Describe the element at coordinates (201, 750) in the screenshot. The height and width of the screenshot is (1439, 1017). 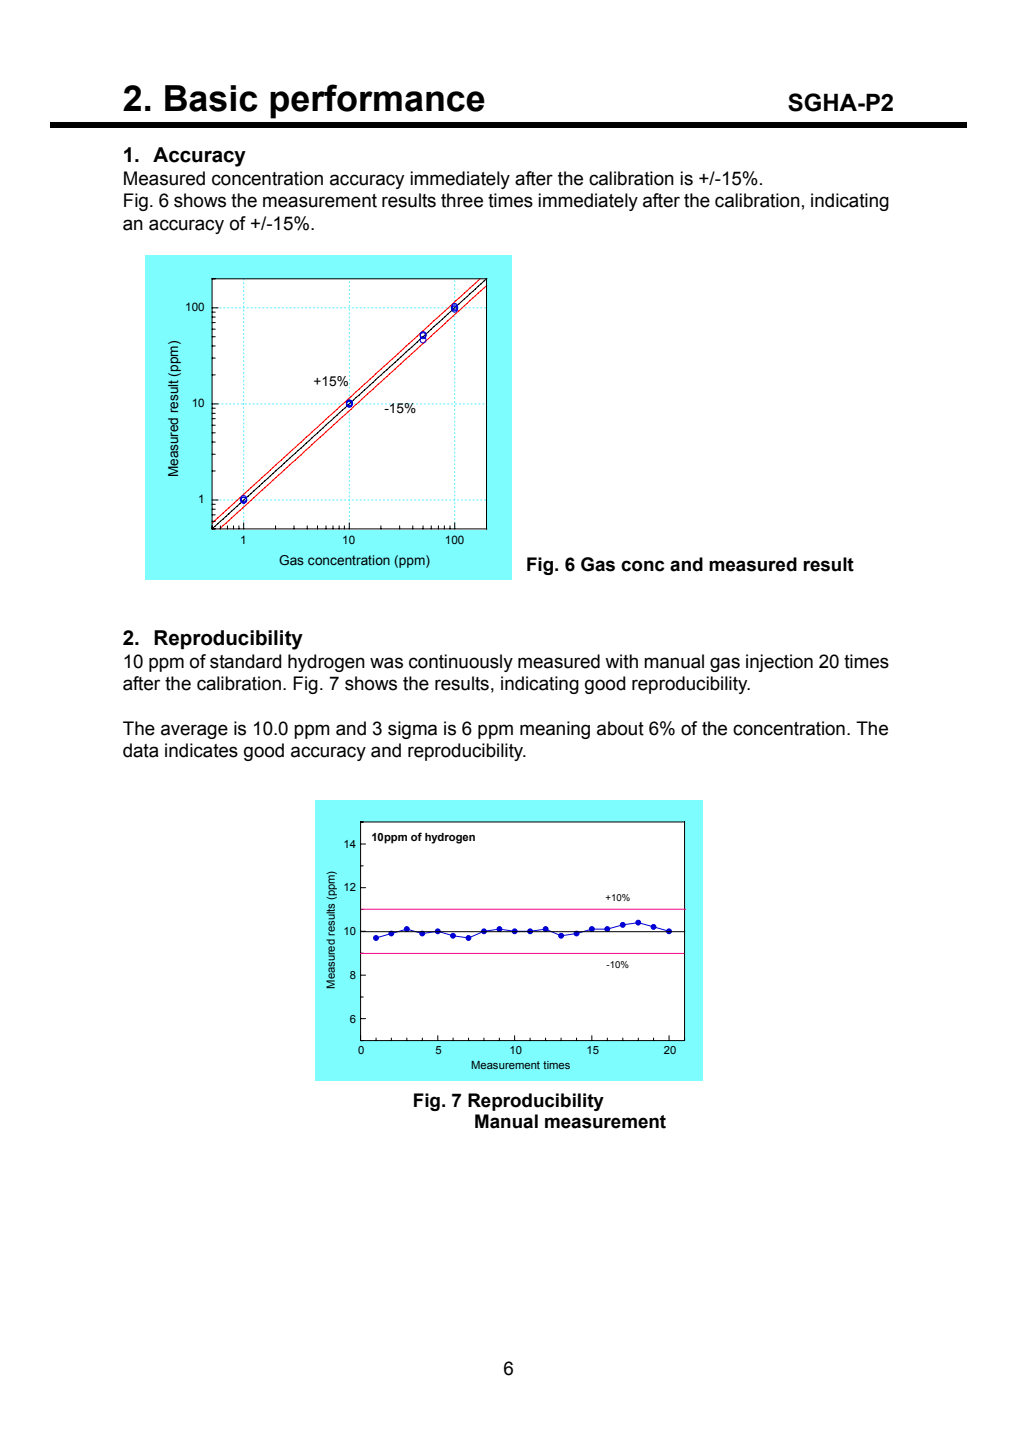
I see `indicates` at that location.
